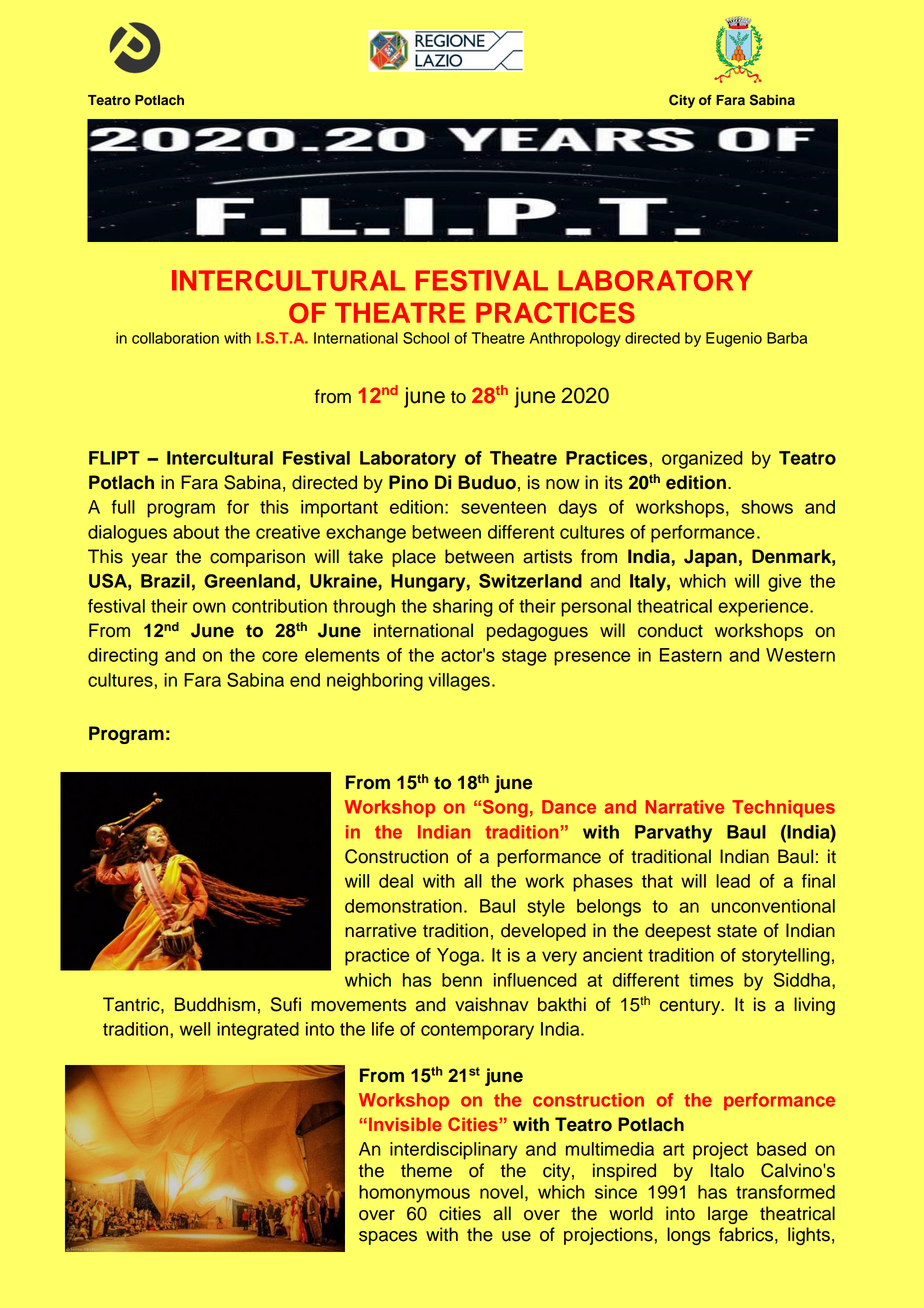 The width and height of the document is (924, 1308). What do you see at coordinates (734, 339) in the document?
I see `Eugenio` at bounding box center [734, 339].
